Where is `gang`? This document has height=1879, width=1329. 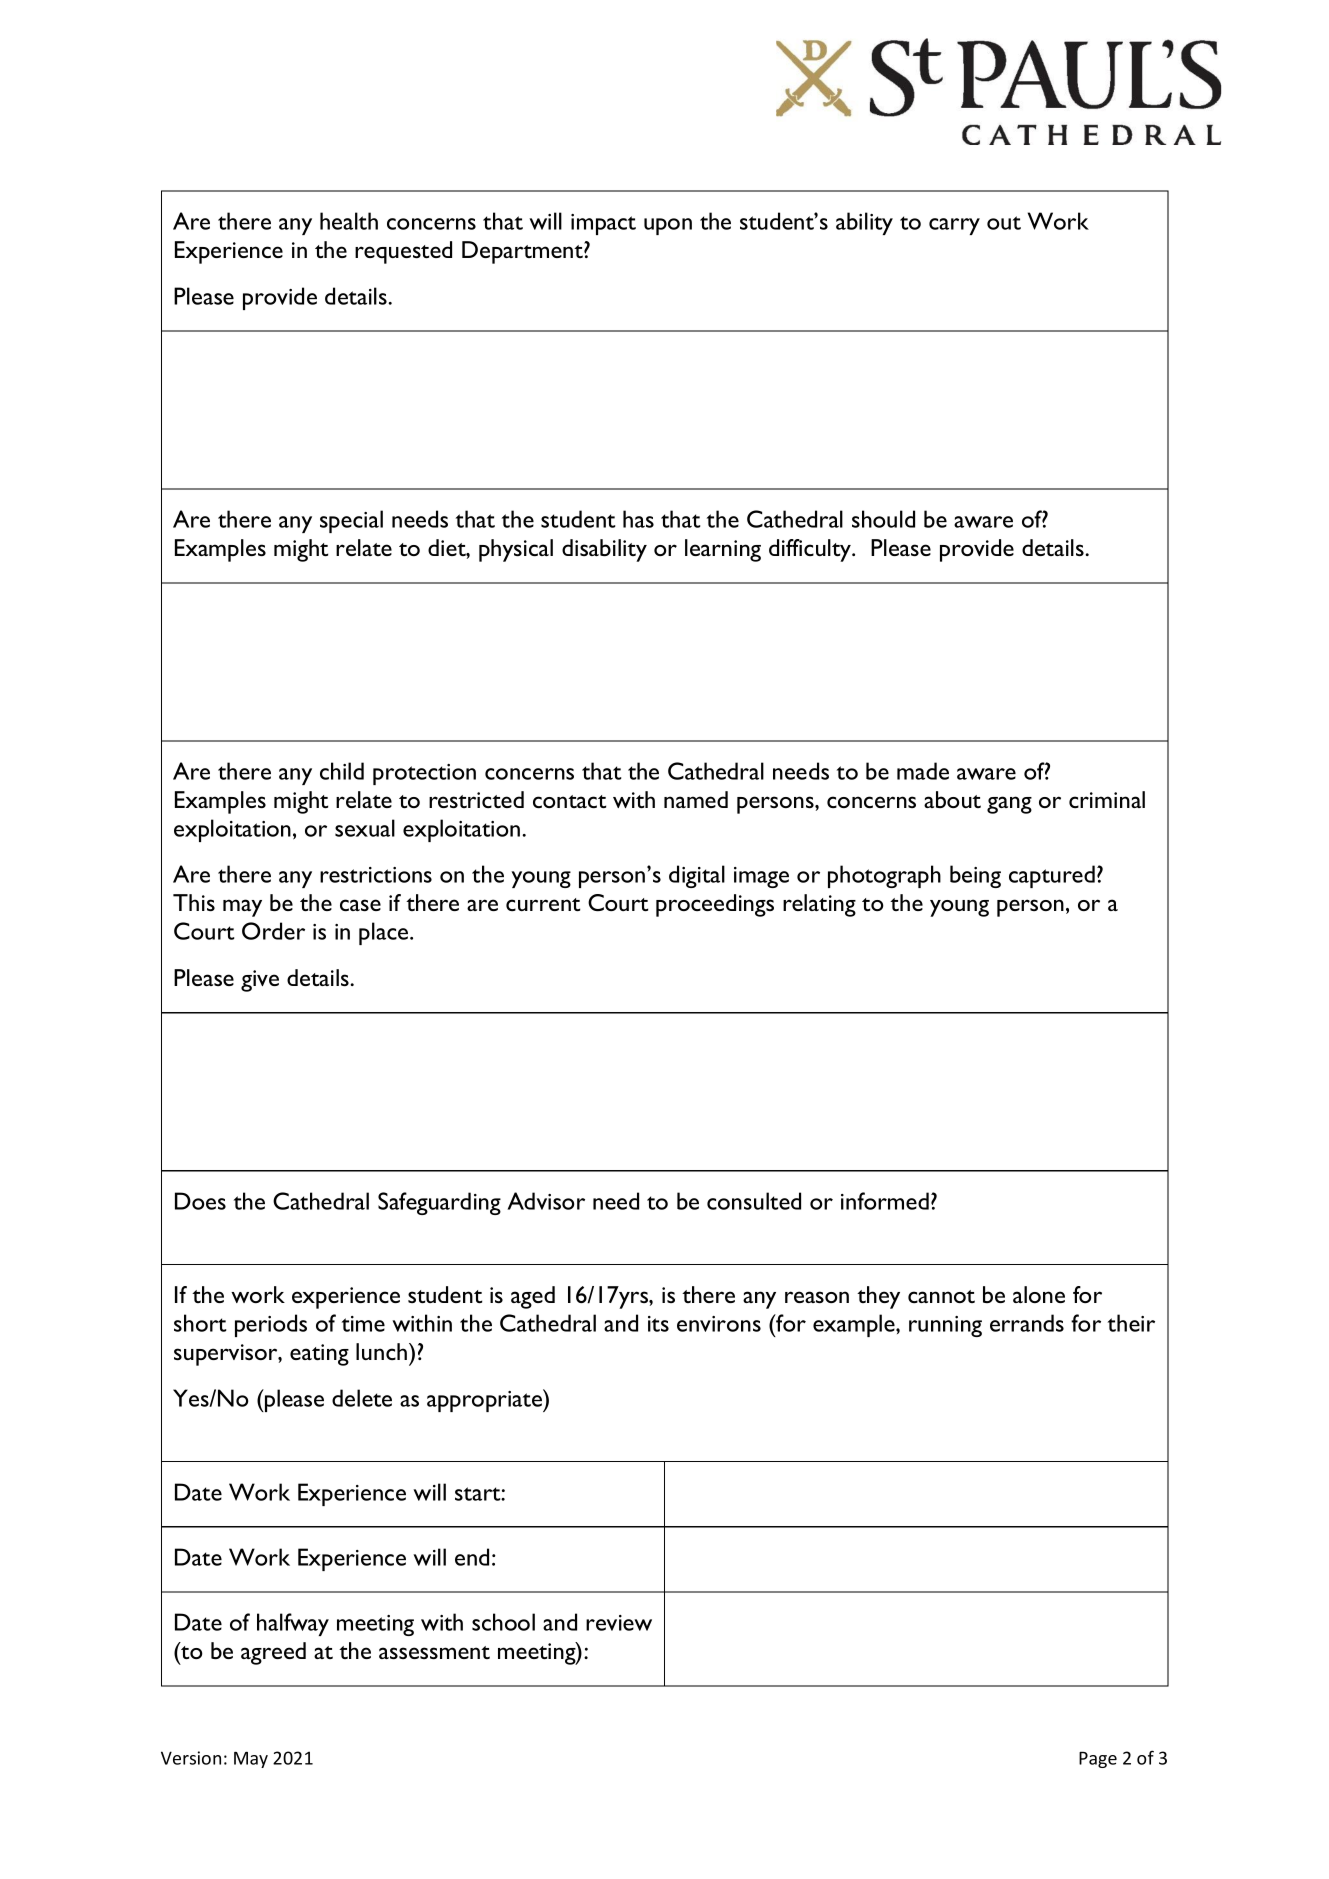
gang is located at coordinates (1009, 805).
